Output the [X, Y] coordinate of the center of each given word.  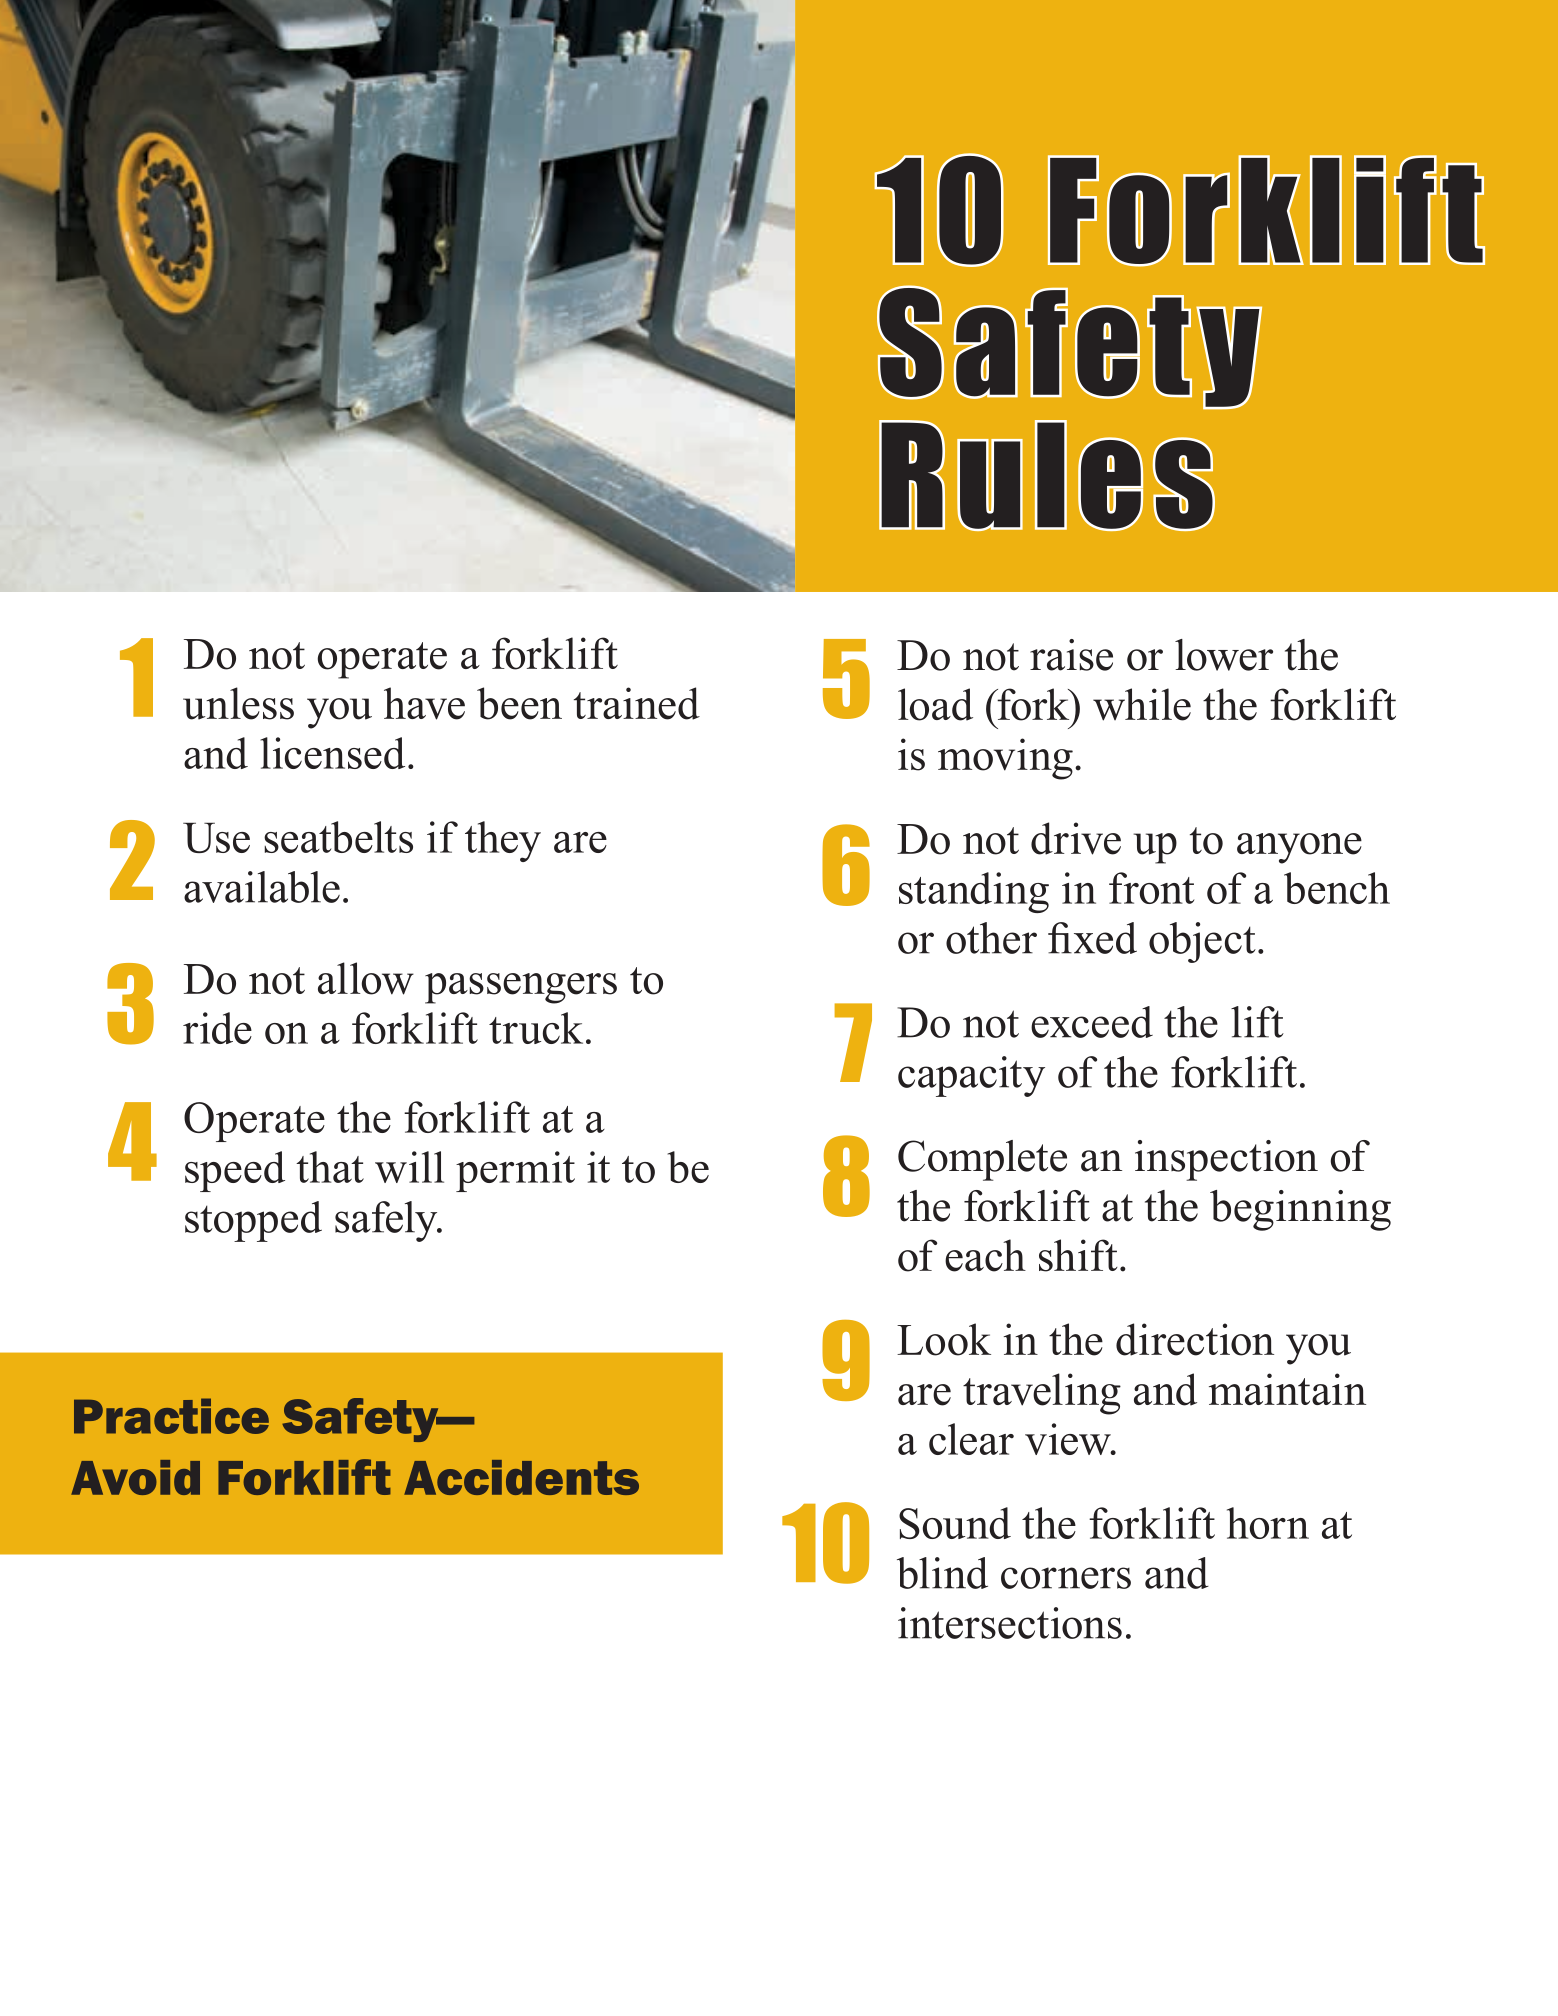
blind [942, 1573]
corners [1066, 1578]
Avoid [135, 1477]
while [1142, 704]
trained [637, 703]
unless [238, 703]
